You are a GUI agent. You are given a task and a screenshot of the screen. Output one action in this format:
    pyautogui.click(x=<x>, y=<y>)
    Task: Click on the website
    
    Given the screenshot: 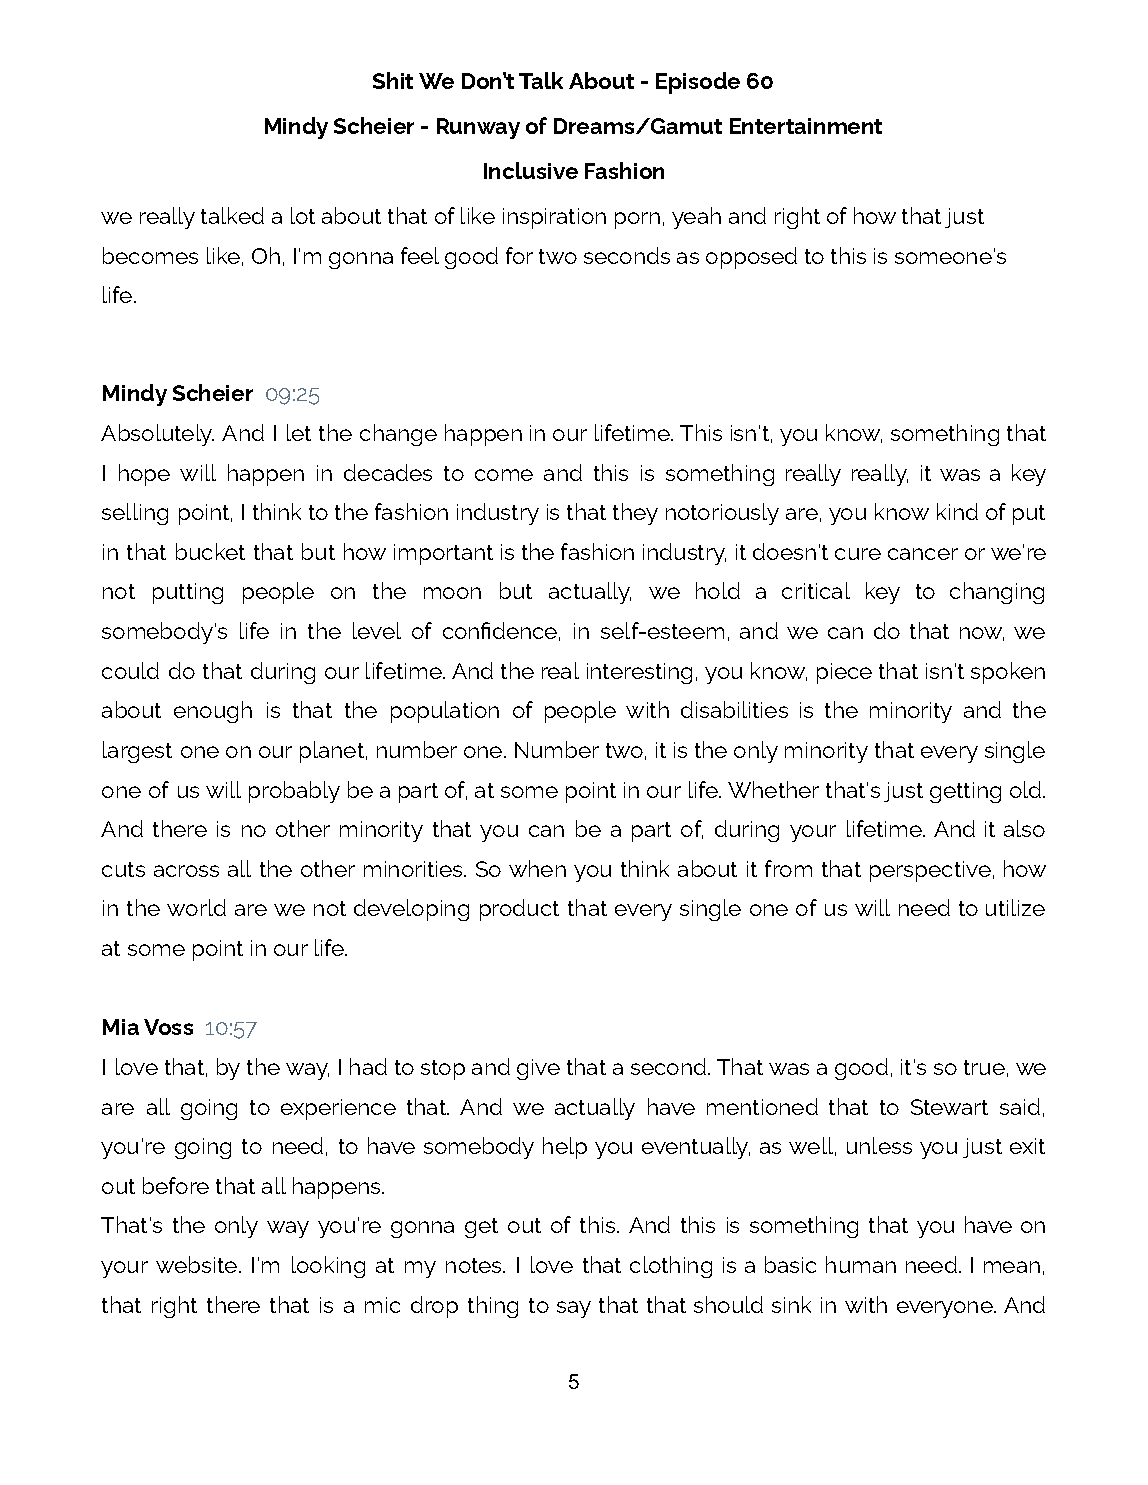 What is the action you would take?
    pyautogui.click(x=196, y=1264)
